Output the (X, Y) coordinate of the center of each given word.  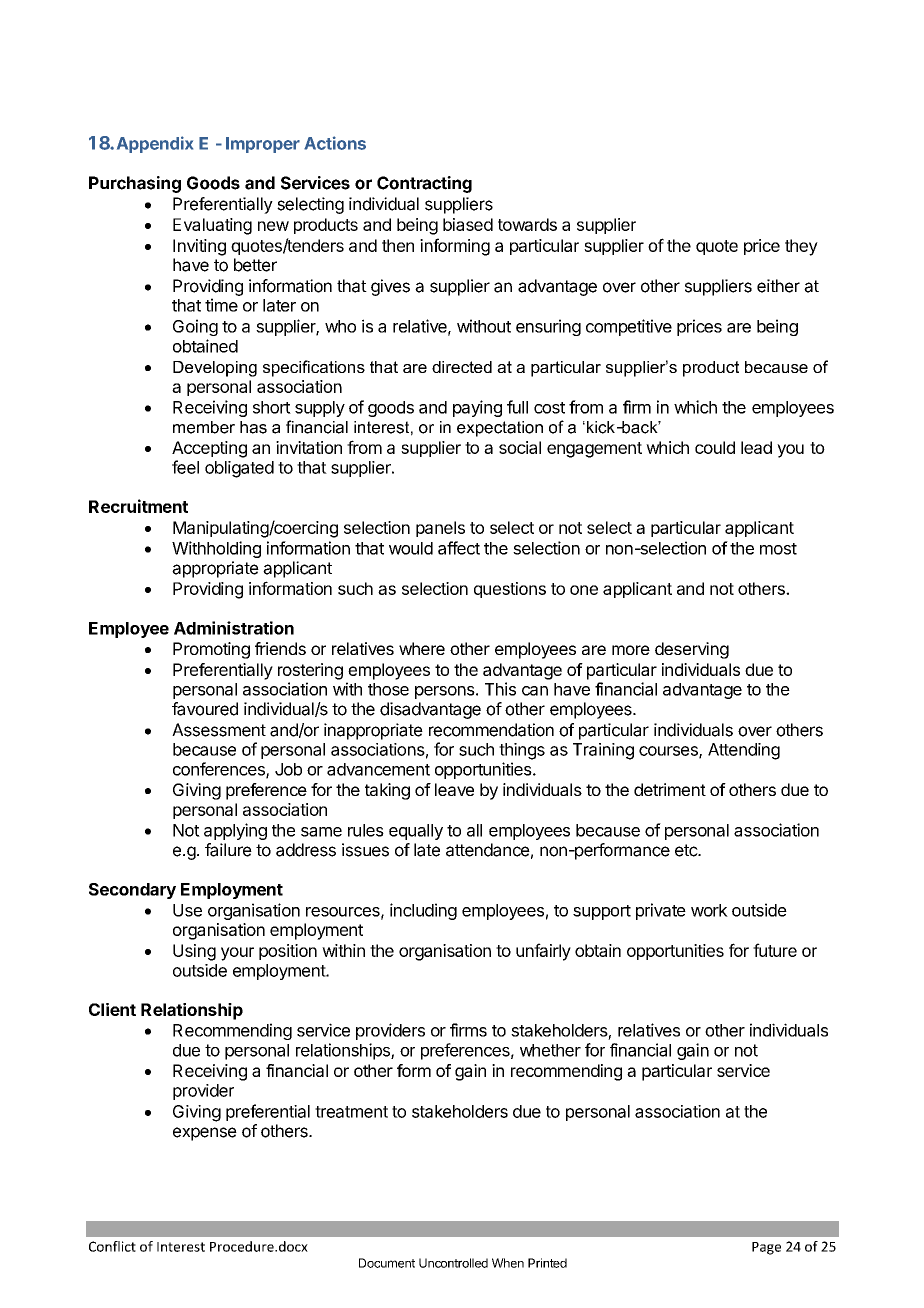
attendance (488, 850)
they (801, 247)
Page (766, 1248)
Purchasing (135, 184)
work (709, 910)
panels (440, 529)
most (778, 549)
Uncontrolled (453, 1263)
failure (228, 850)
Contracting (424, 184)
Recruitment (138, 506)
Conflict (112, 1246)
